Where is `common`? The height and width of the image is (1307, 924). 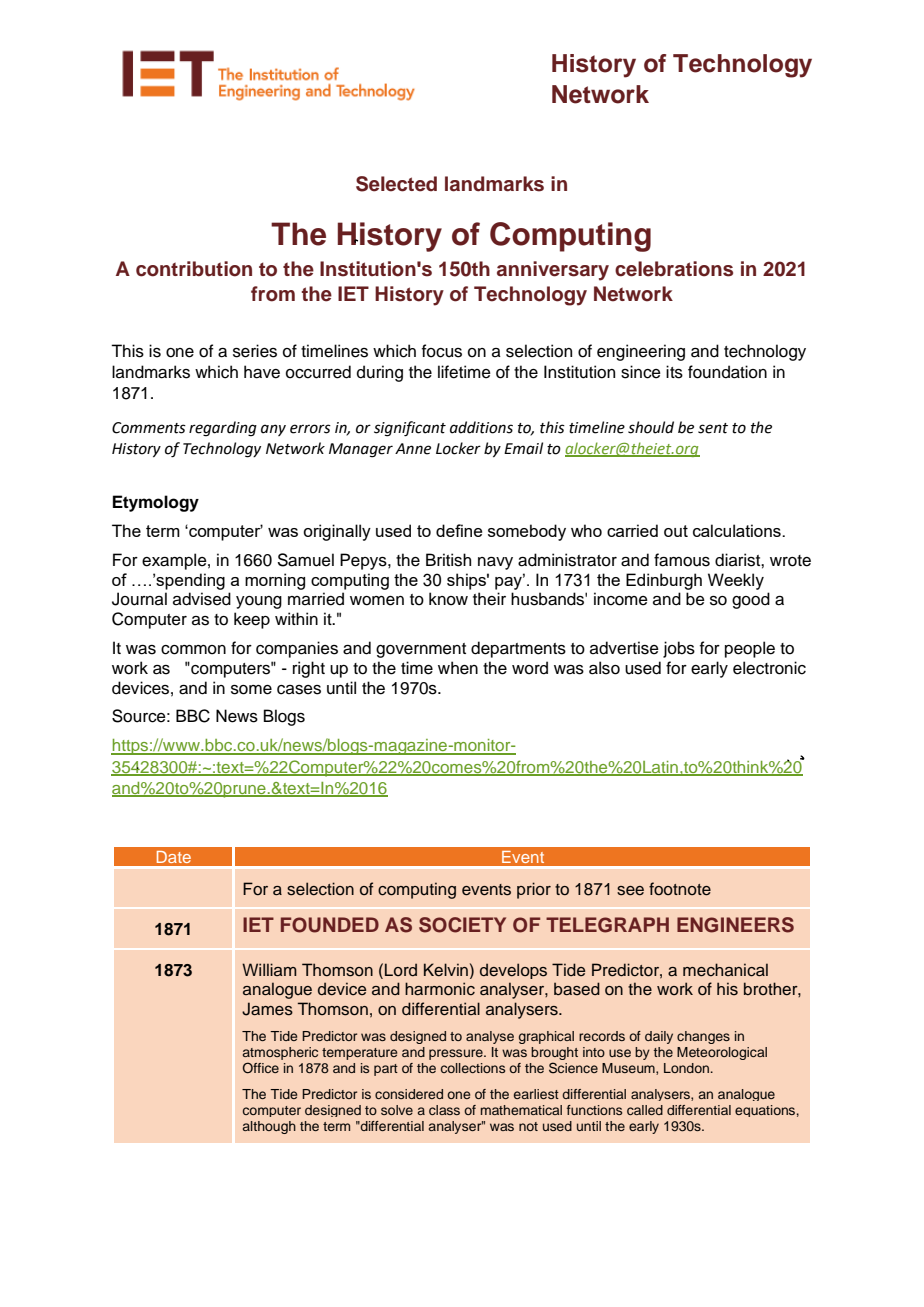
common is located at coordinates (193, 650).
